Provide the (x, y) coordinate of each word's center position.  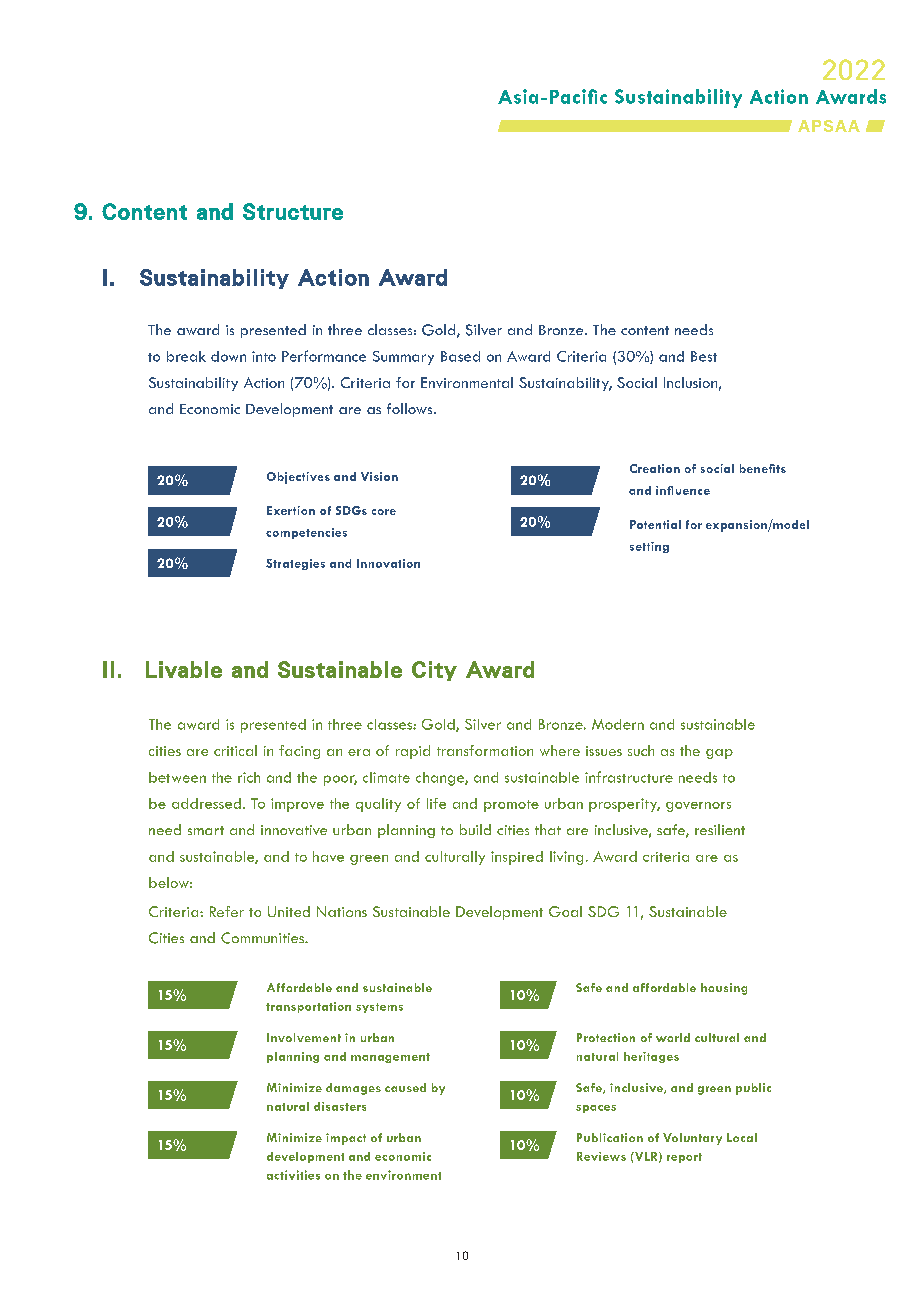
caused (405, 1087)
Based (460, 356)
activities (293, 1175)
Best (704, 356)
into (264, 356)
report (684, 1158)
